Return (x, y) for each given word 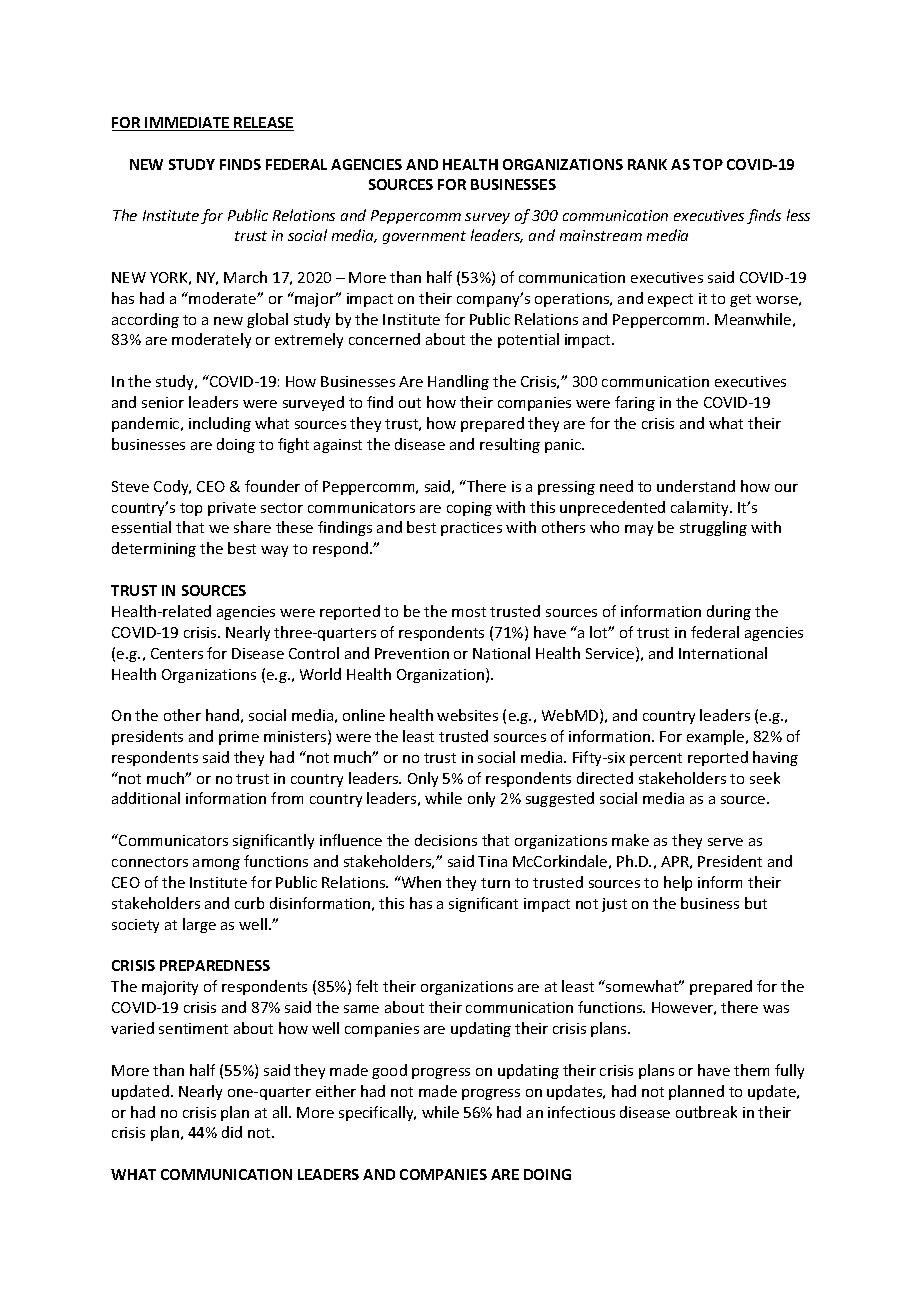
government (424, 237)
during (729, 612)
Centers (177, 653)
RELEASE (263, 124)
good (389, 1071)
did (232, 1132)
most (469, 612)
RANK (647, 164)
